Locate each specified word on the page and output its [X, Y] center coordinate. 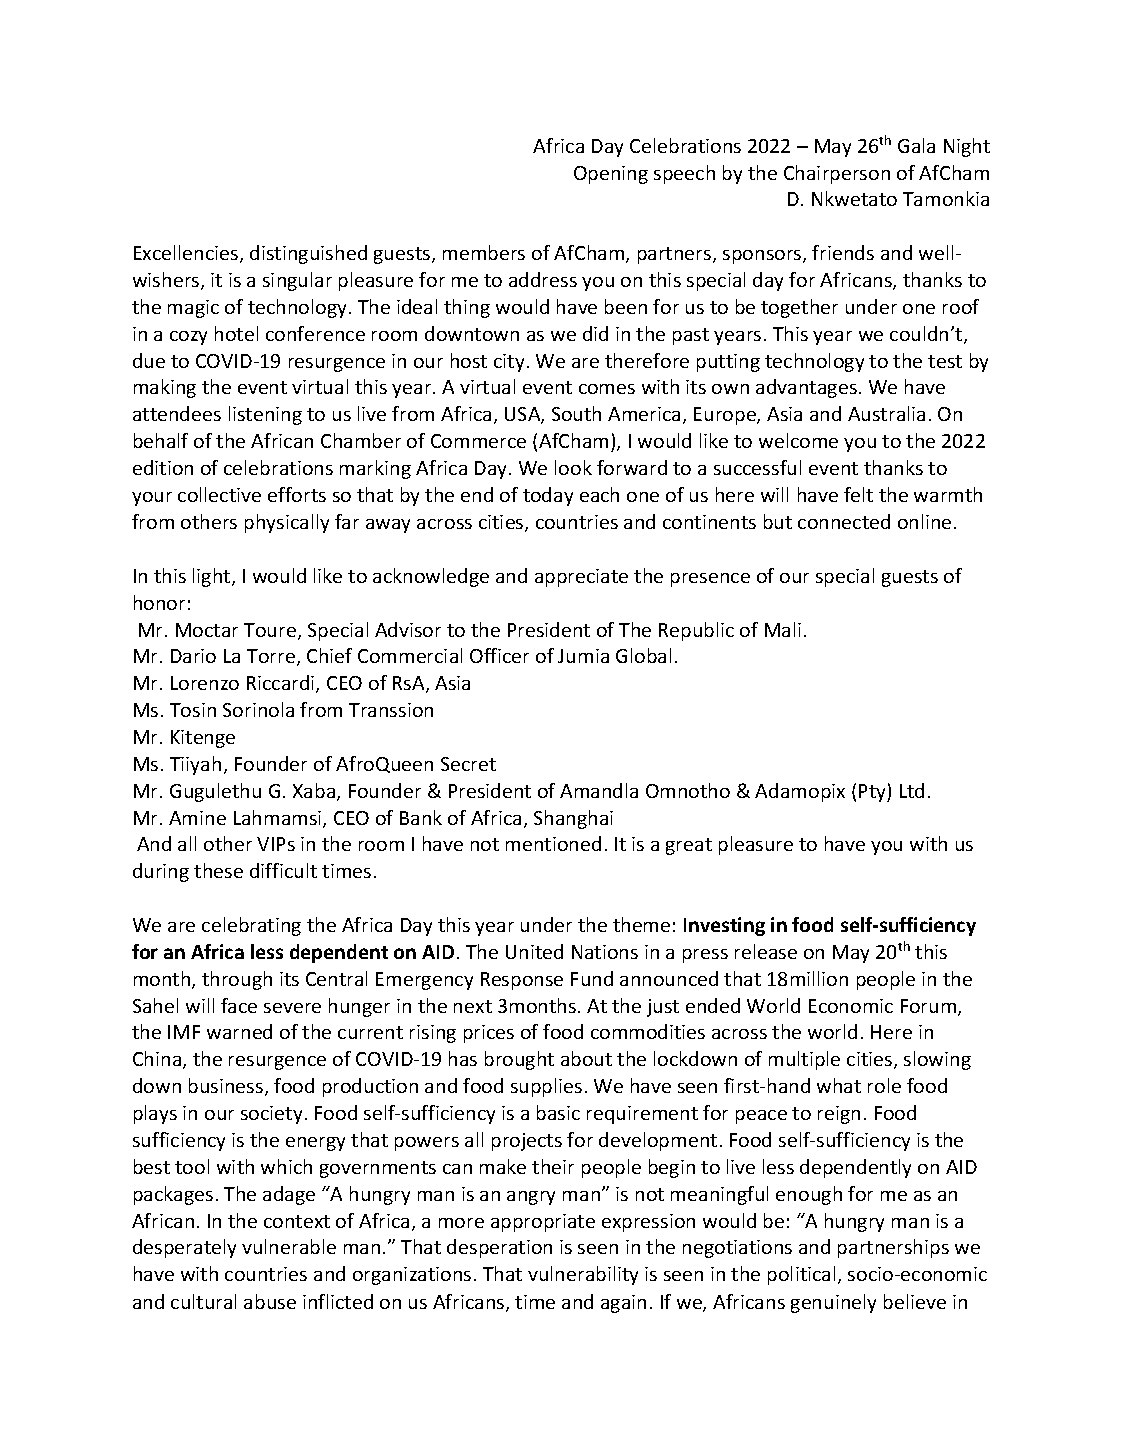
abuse [270, 1301]
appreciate [581, 578]
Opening [611, 175]
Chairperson [837, 174]
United [534, 951]
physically [287, 523]
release [766, 951]
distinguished [308, 254]
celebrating [251, 926]
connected [844, 521]
